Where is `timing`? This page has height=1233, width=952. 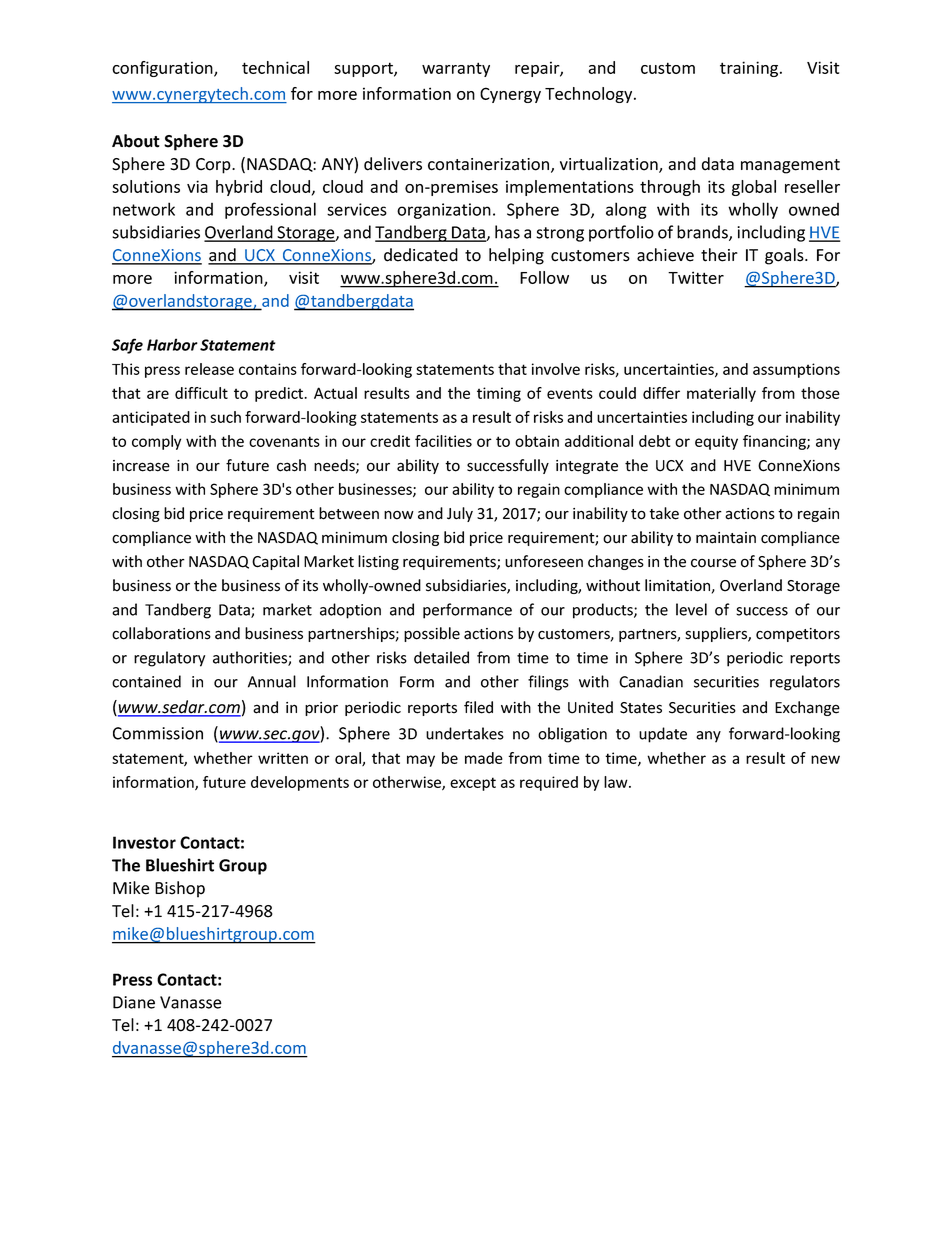 timing is located at coordinates (499, 394).
